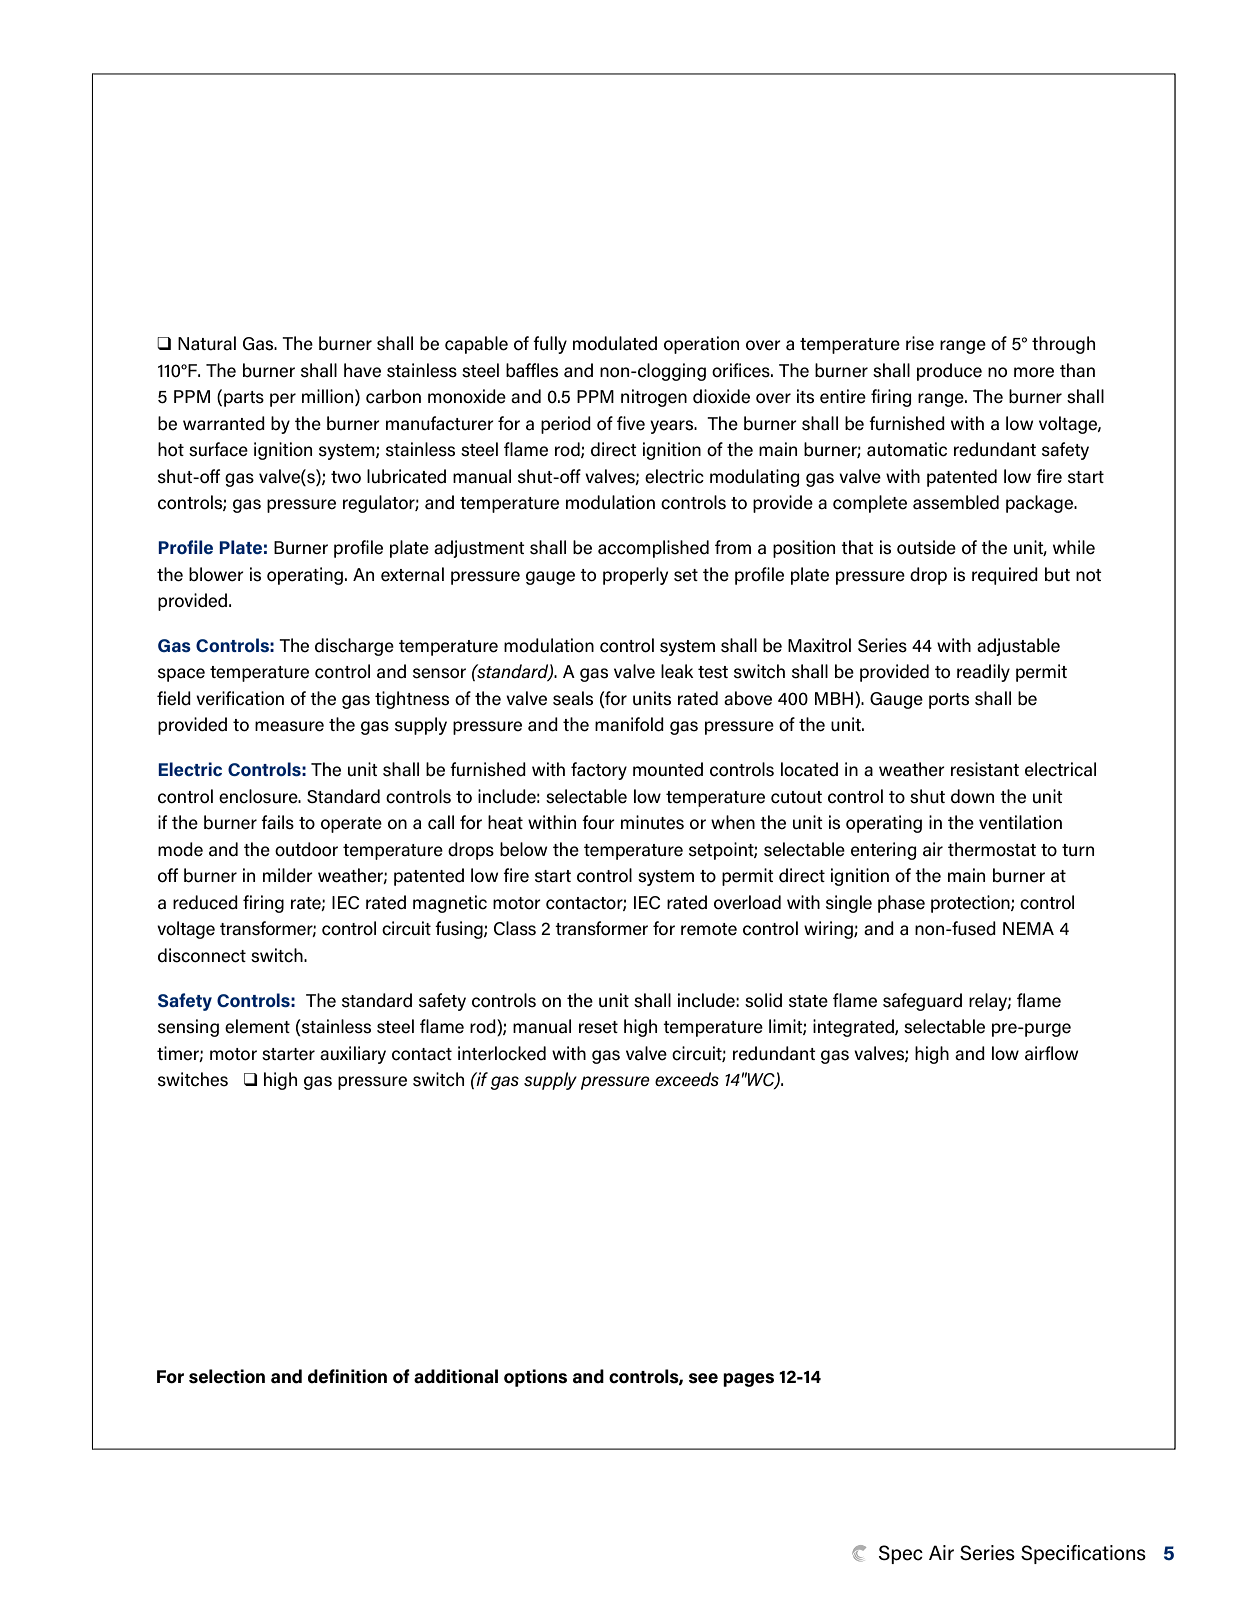 This screenshot has height=1616, width=1249. I want to click on see, so click(703, 1378).
